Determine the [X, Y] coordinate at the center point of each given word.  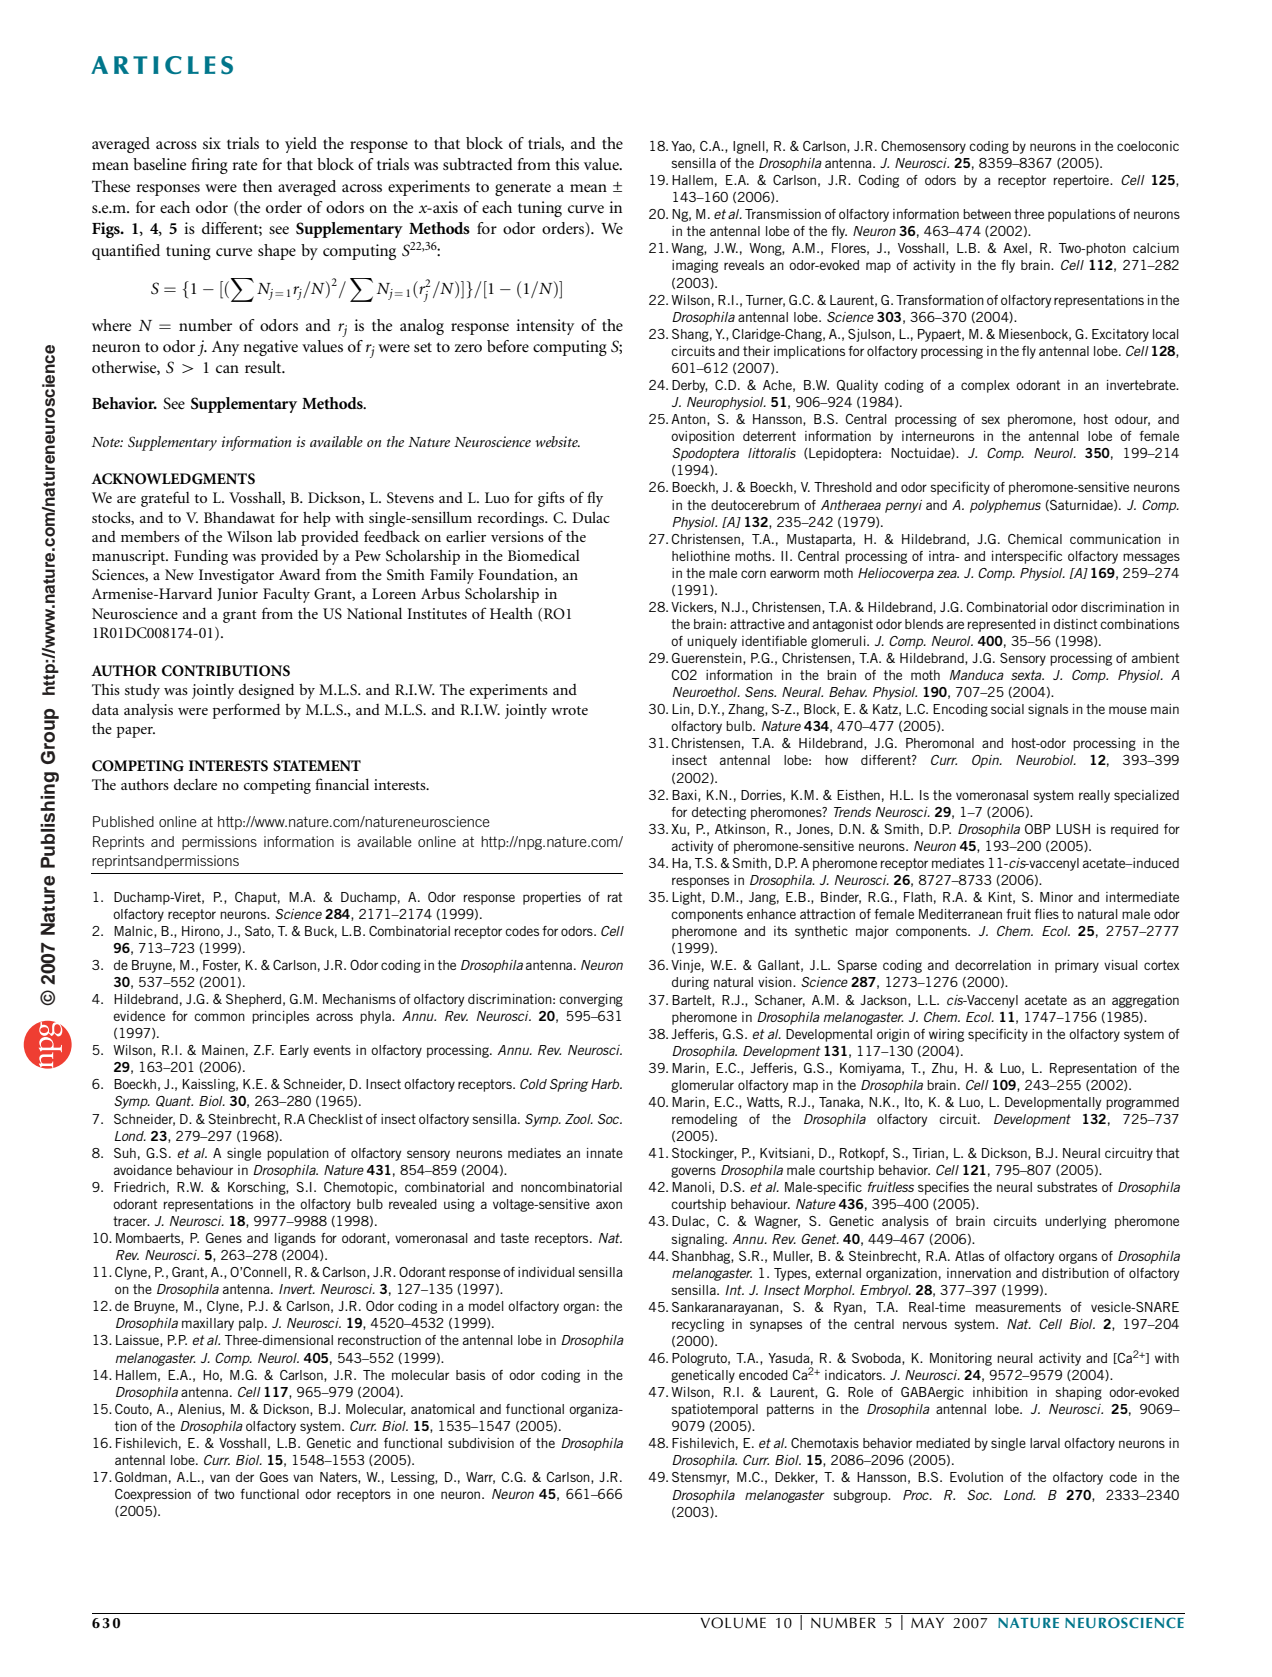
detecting [719, 813]
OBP [1038, 829]
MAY [927, 1622]
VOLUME [733, 1623]
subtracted [478, 164]
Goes [274, 1477]
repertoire [1082, 181]
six [212, 143]
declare [195, 784]
